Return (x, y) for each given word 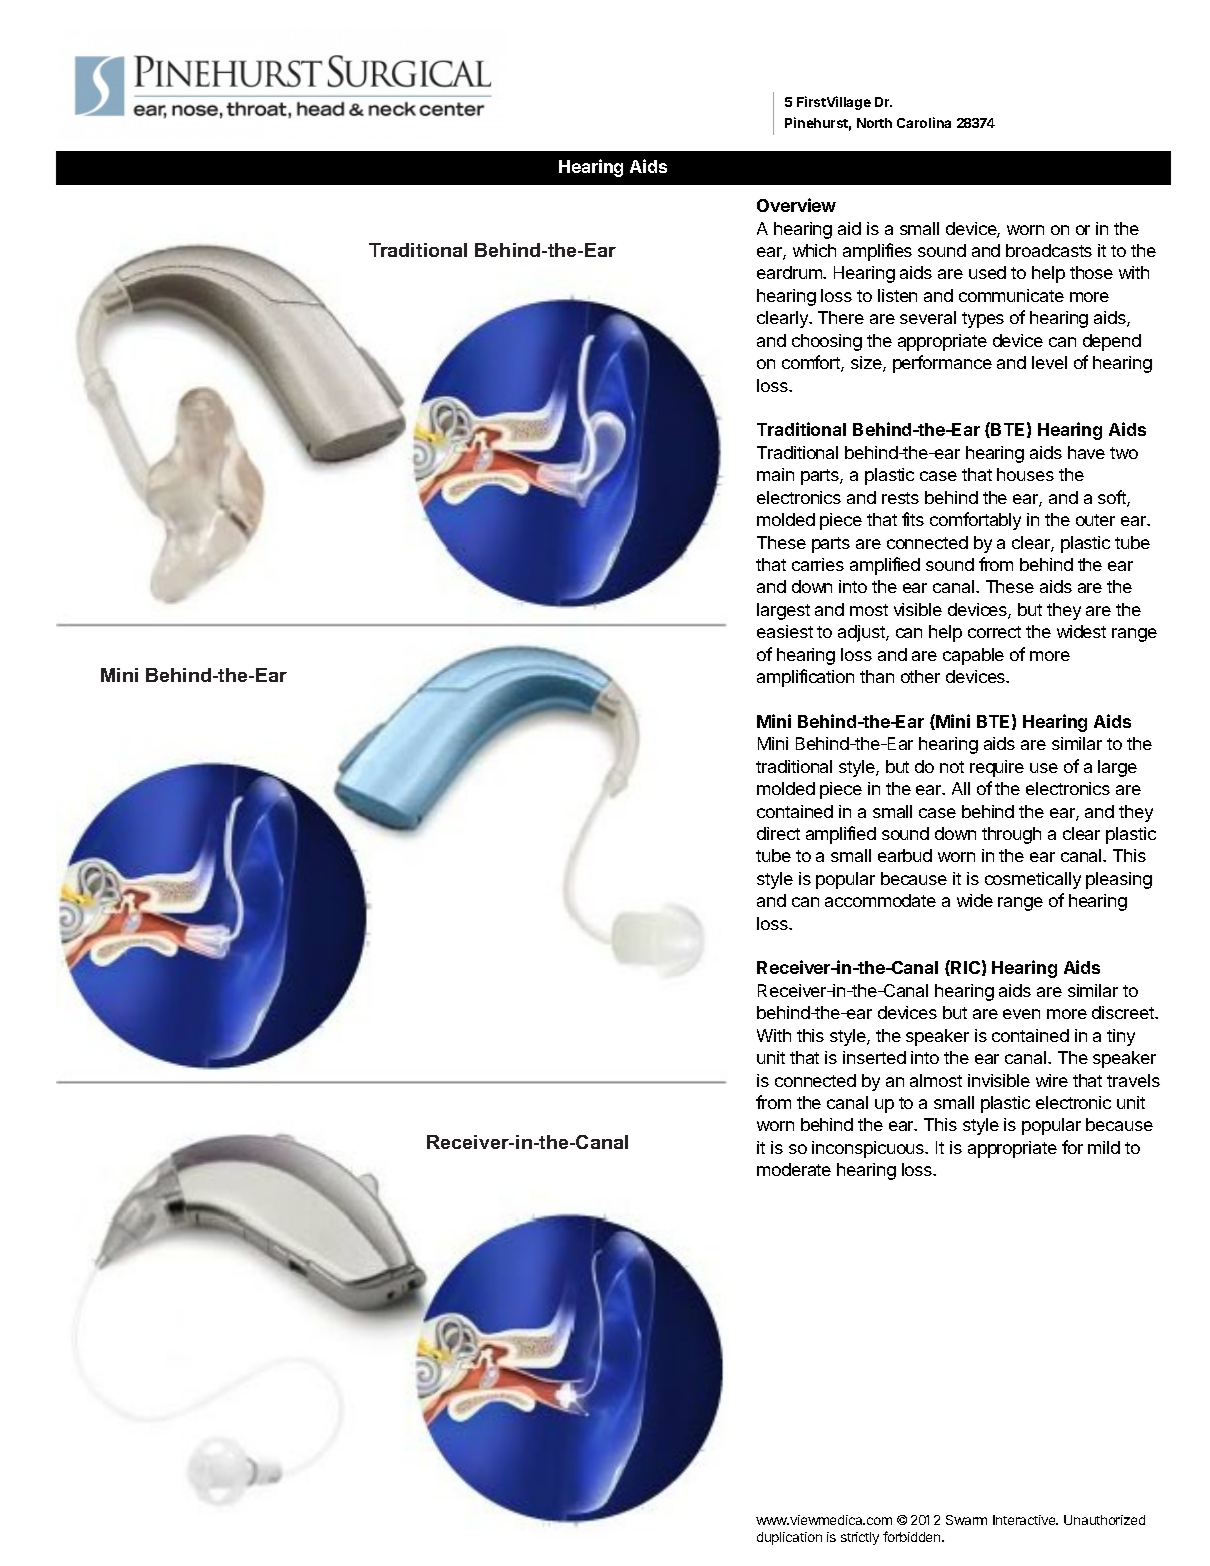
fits (913, 519)
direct (778, 833)
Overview (796, 205)
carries (818, 564)
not (952, 767)
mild (1104, 1147)
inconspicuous (869, 1149)
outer (1095, 520)
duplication (789, 1538)
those (1091, 272)
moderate (794, 1169)
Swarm (966, 1520)
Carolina (924, 122)
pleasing (1119, 880)
